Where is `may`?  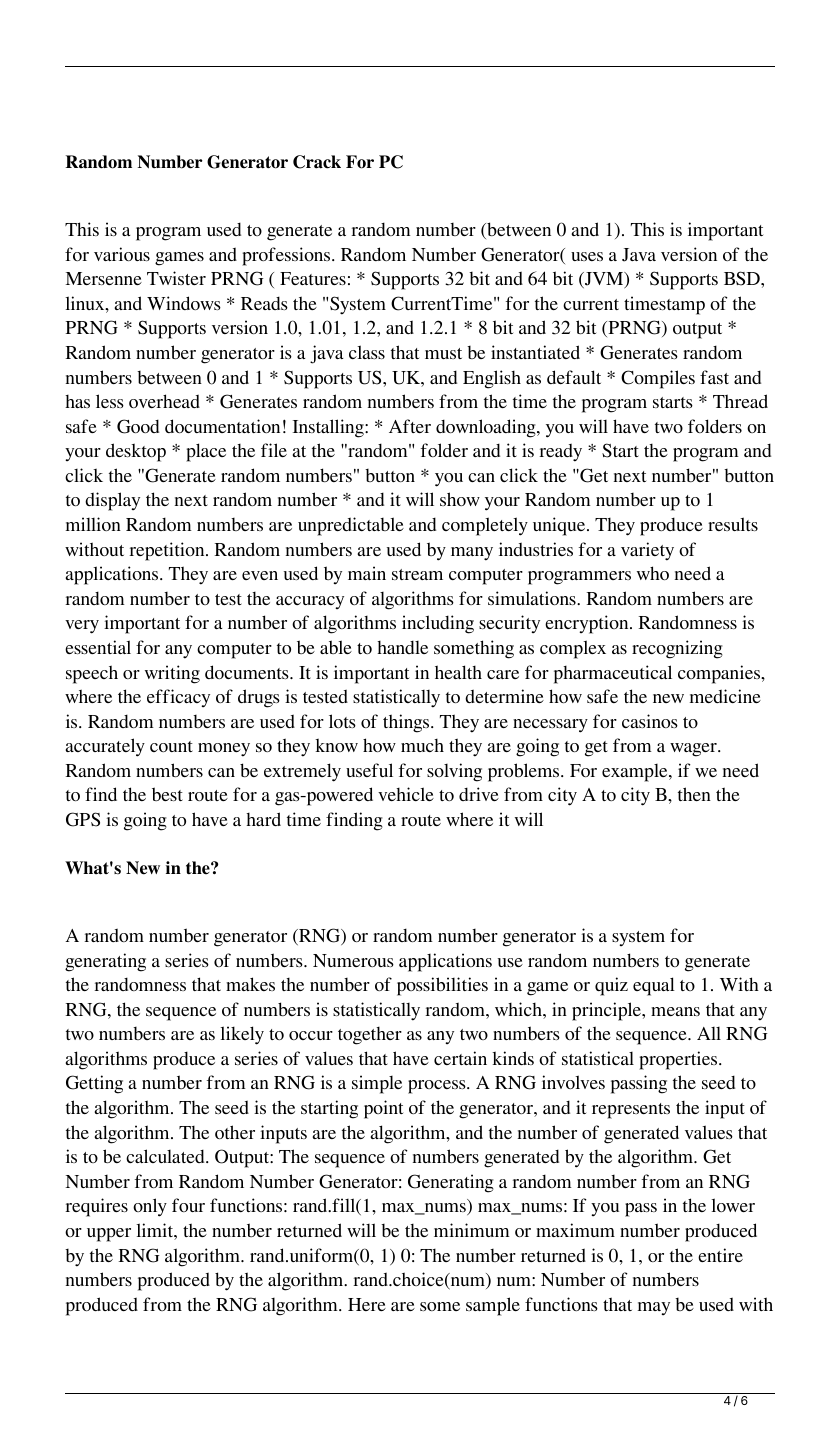 may is located at coordinates (654, 1308).
